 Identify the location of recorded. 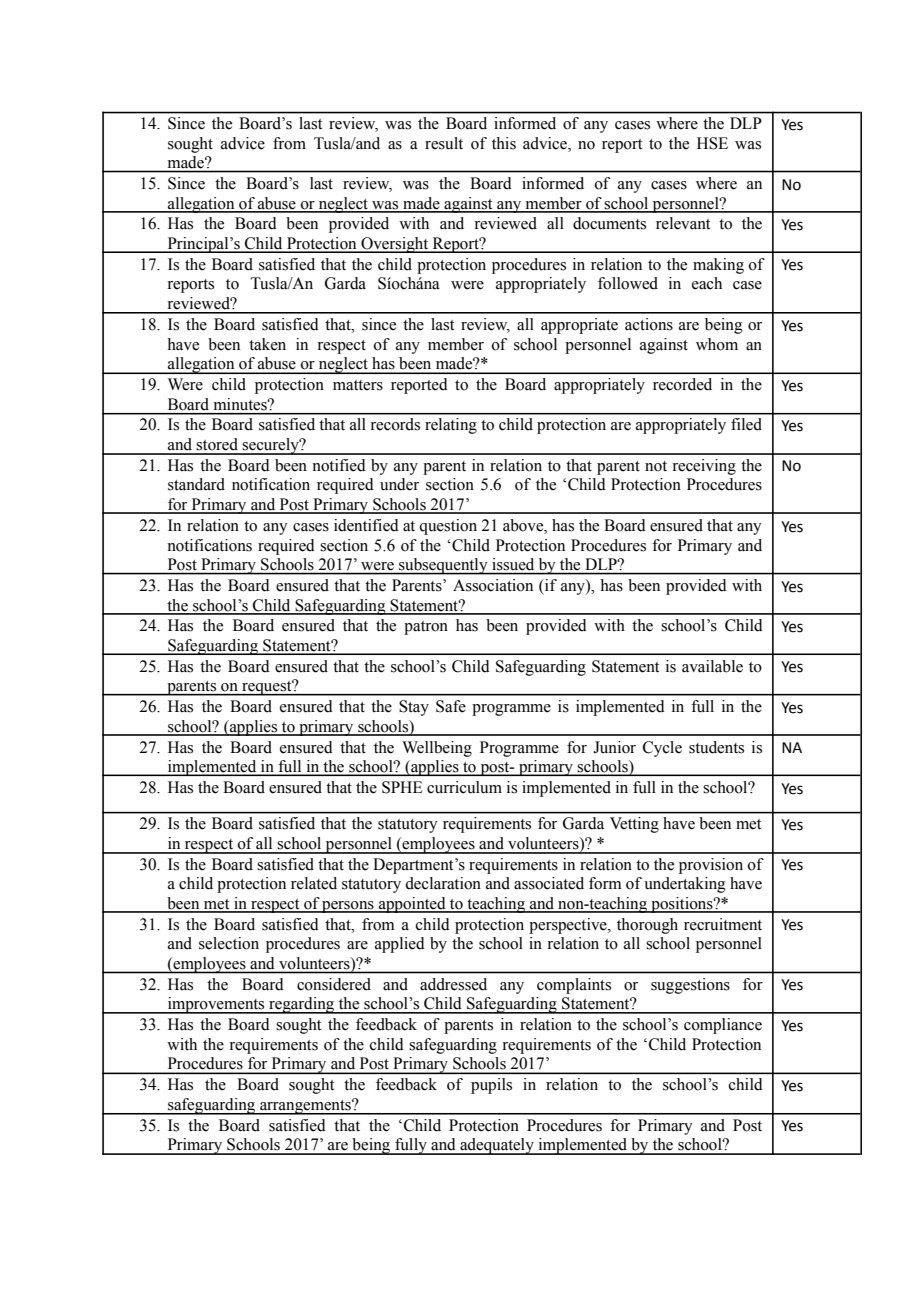
(682, 384).
